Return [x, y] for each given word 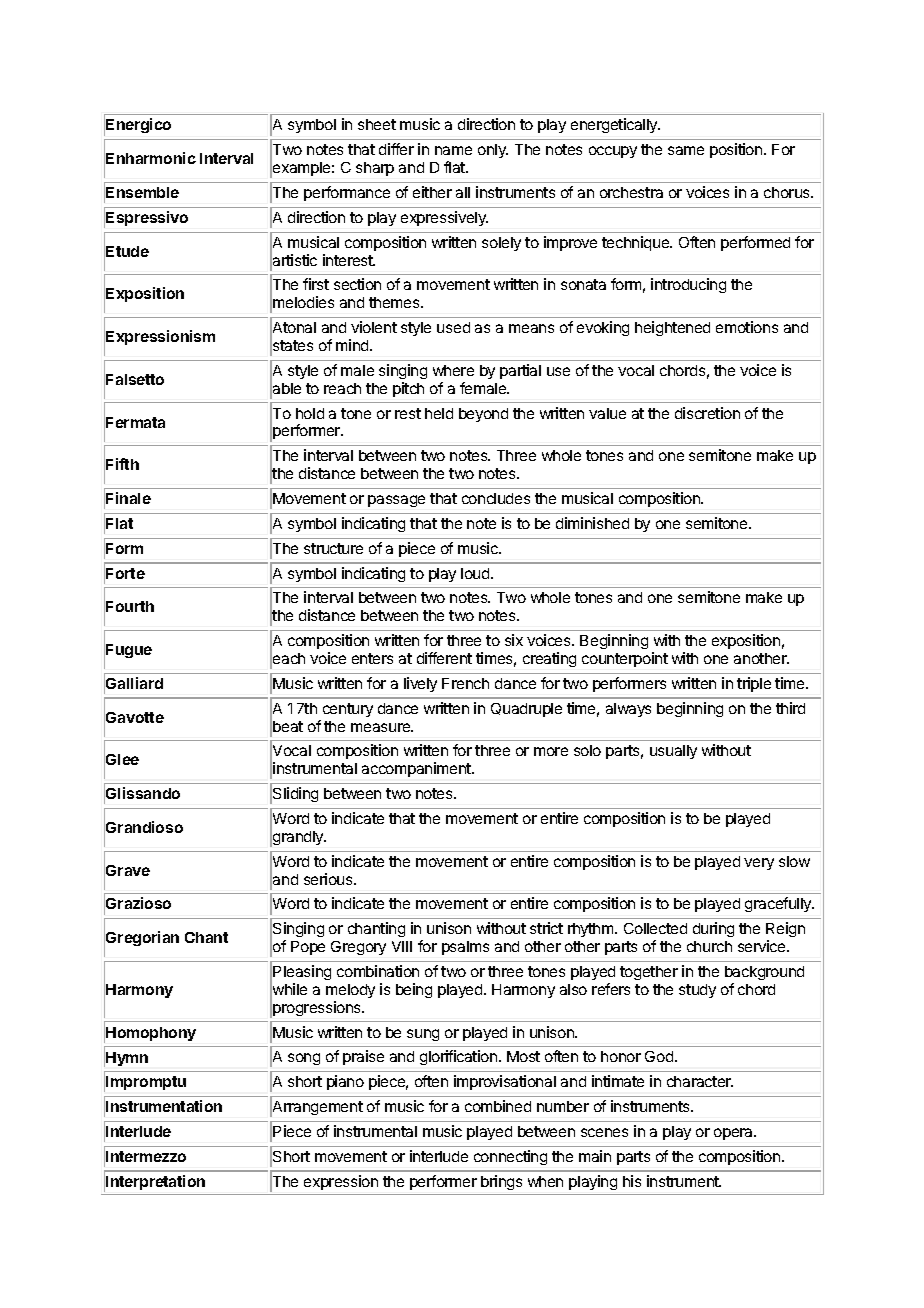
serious [329, 879]
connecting [510, 1157]
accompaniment [417, 769]
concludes [496, 498]
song [304, 1059]
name [453, 150]
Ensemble [142, 192]
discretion [707, 413]
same [686, 150]
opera [735, 1134]
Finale [128, 498]
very [759, 864]
